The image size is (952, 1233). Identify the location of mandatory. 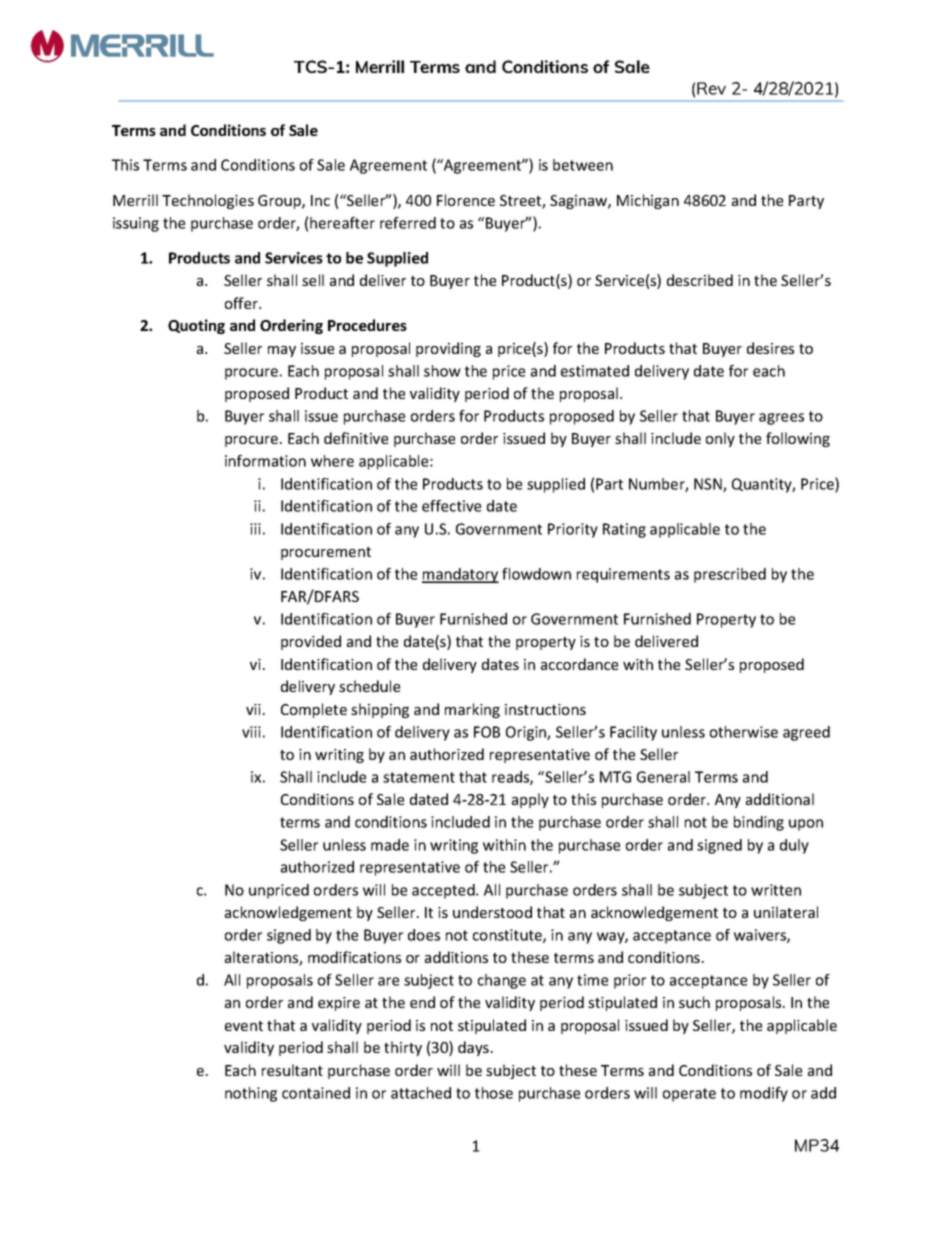
(460, 575).
